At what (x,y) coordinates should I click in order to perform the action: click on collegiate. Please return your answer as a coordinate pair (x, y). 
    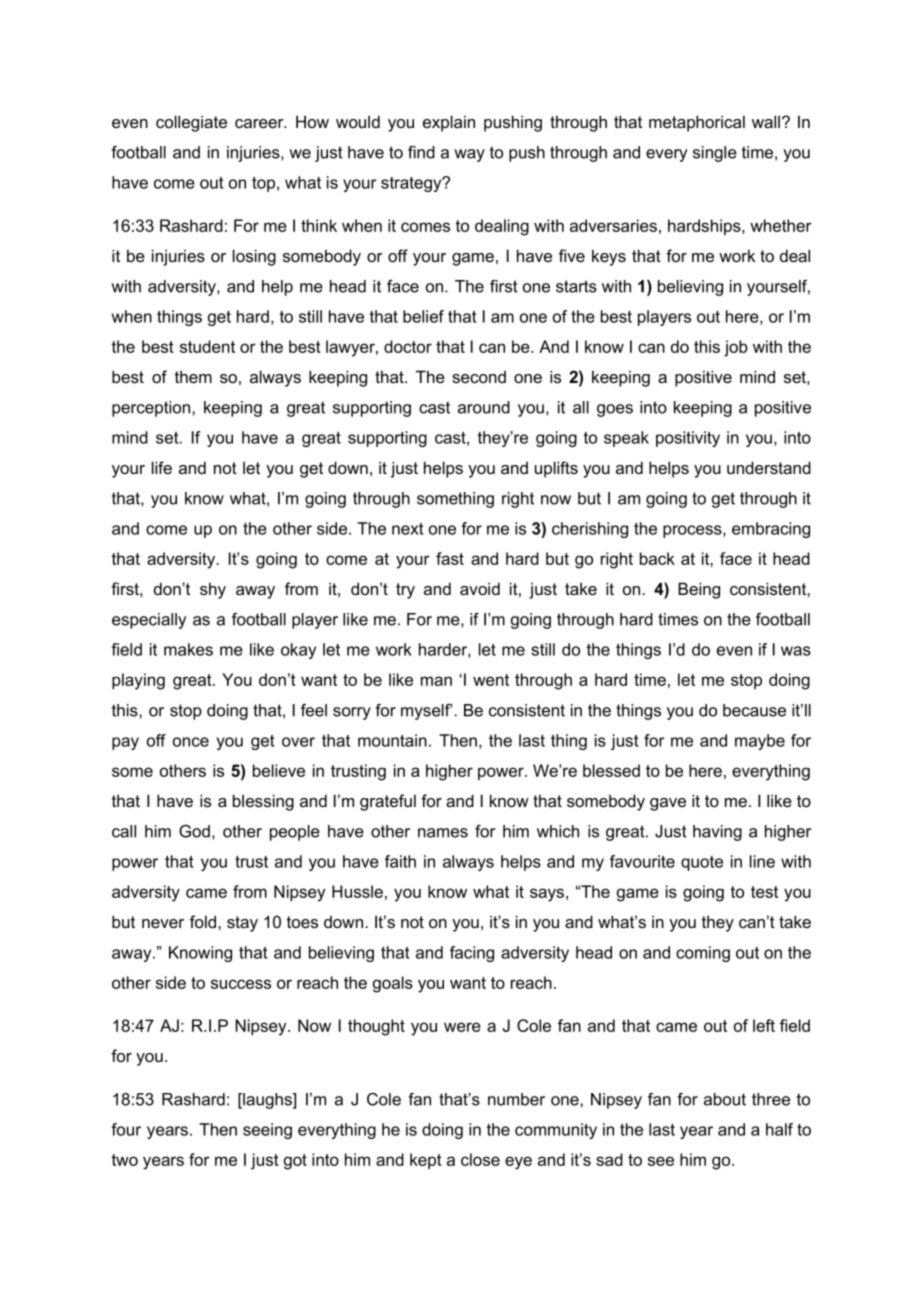
    Looking at the image, I should click on (191, 123).
